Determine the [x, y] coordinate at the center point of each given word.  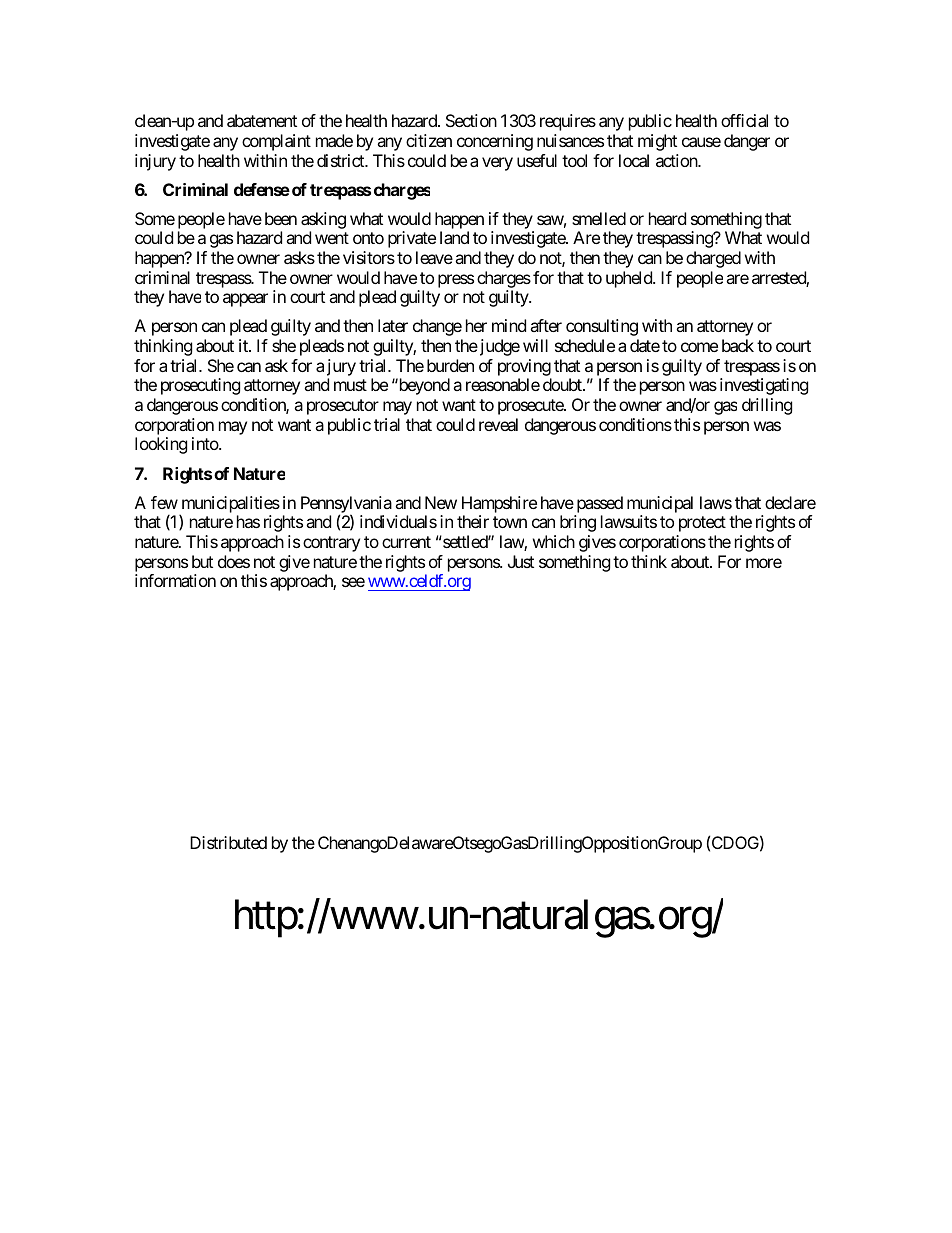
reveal [498, 424]
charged [713, 259]
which [554, 541]
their [473, 521]
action [677, 160]
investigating [764, 386]
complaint [276, 142]
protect [702, 524]
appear [245, 300]
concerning [495, 142]
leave [434, 257]
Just [521, 561]
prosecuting [200, 386]
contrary [331, 544]
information [175, 580]
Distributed [228, 842]
